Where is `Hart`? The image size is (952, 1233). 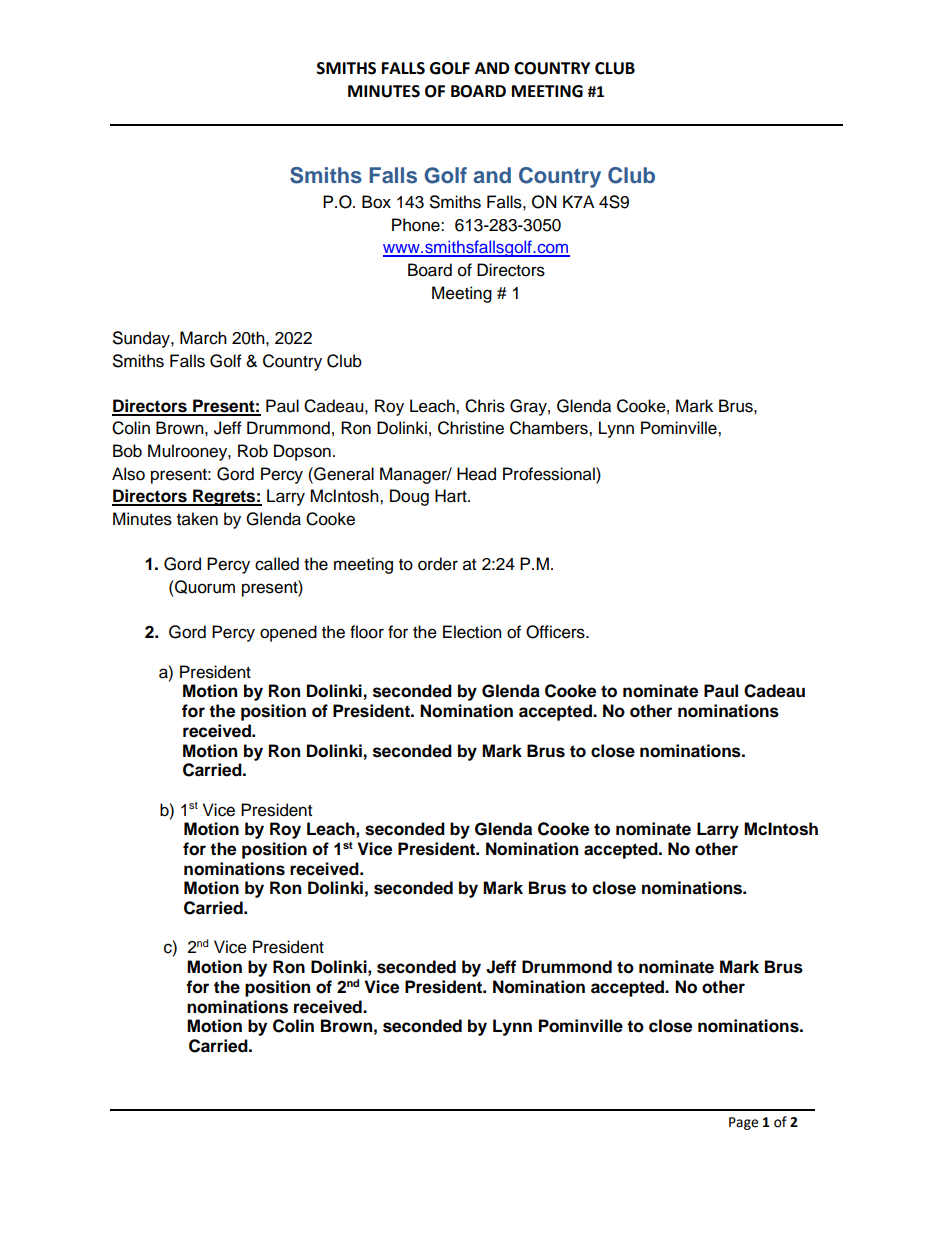
Hart is located at coordinates (452, 496).
